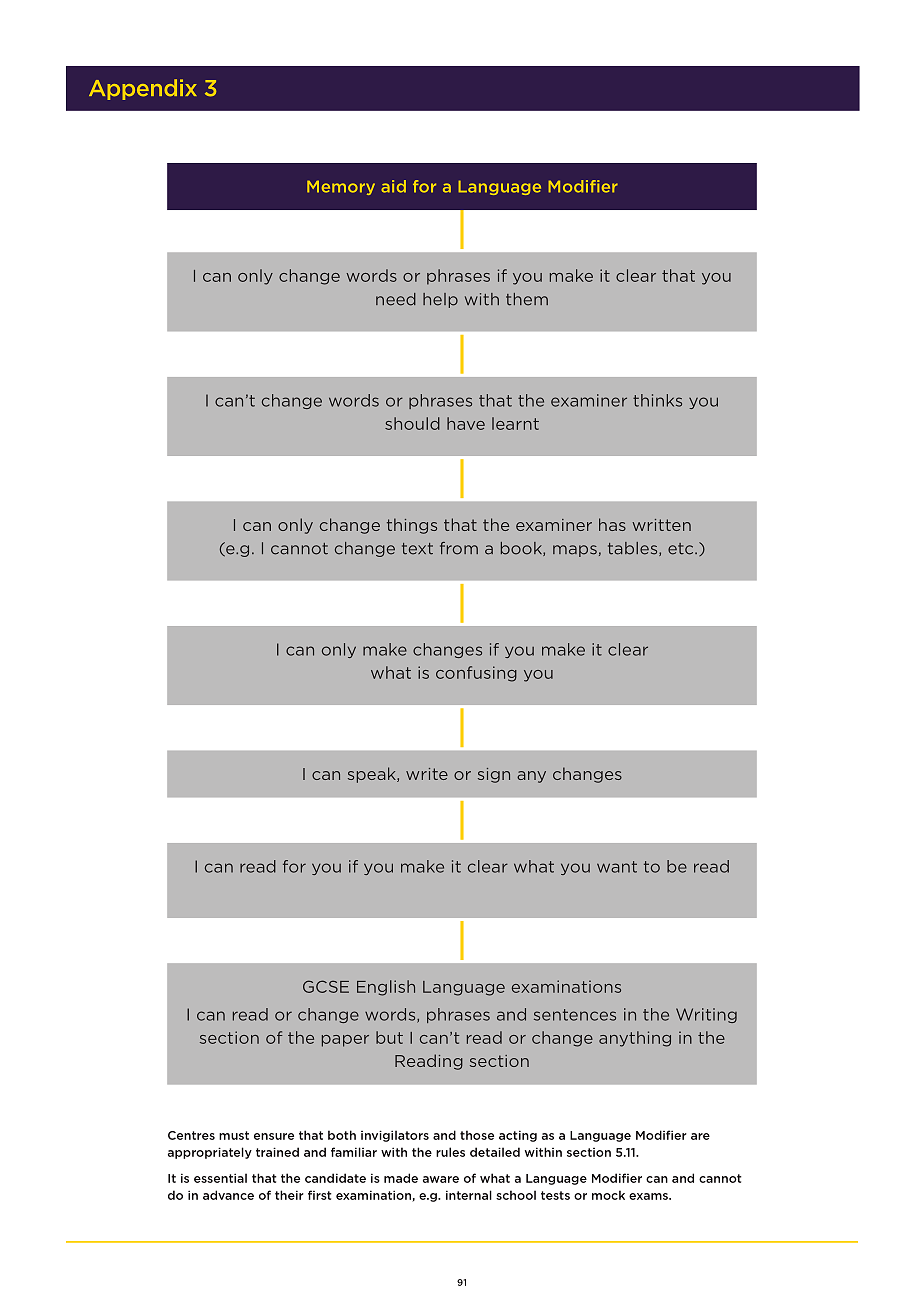  I want to click on things, so click(412, 526).
